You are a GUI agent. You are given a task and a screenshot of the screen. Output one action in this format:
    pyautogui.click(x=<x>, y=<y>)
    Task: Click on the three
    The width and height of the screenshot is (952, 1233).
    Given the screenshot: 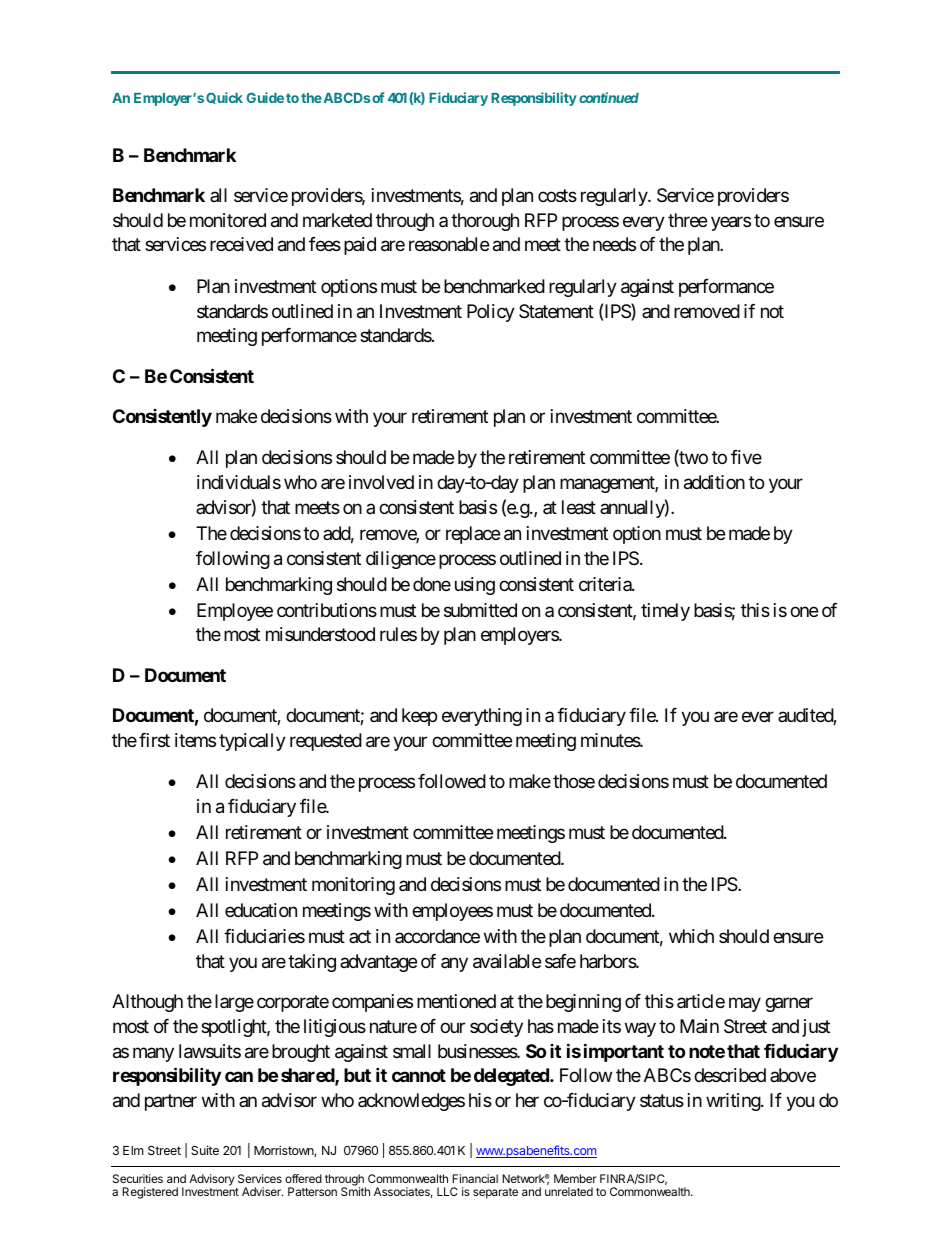 What is the action you would take?
    pyautogui.click(x=687, y=220)
